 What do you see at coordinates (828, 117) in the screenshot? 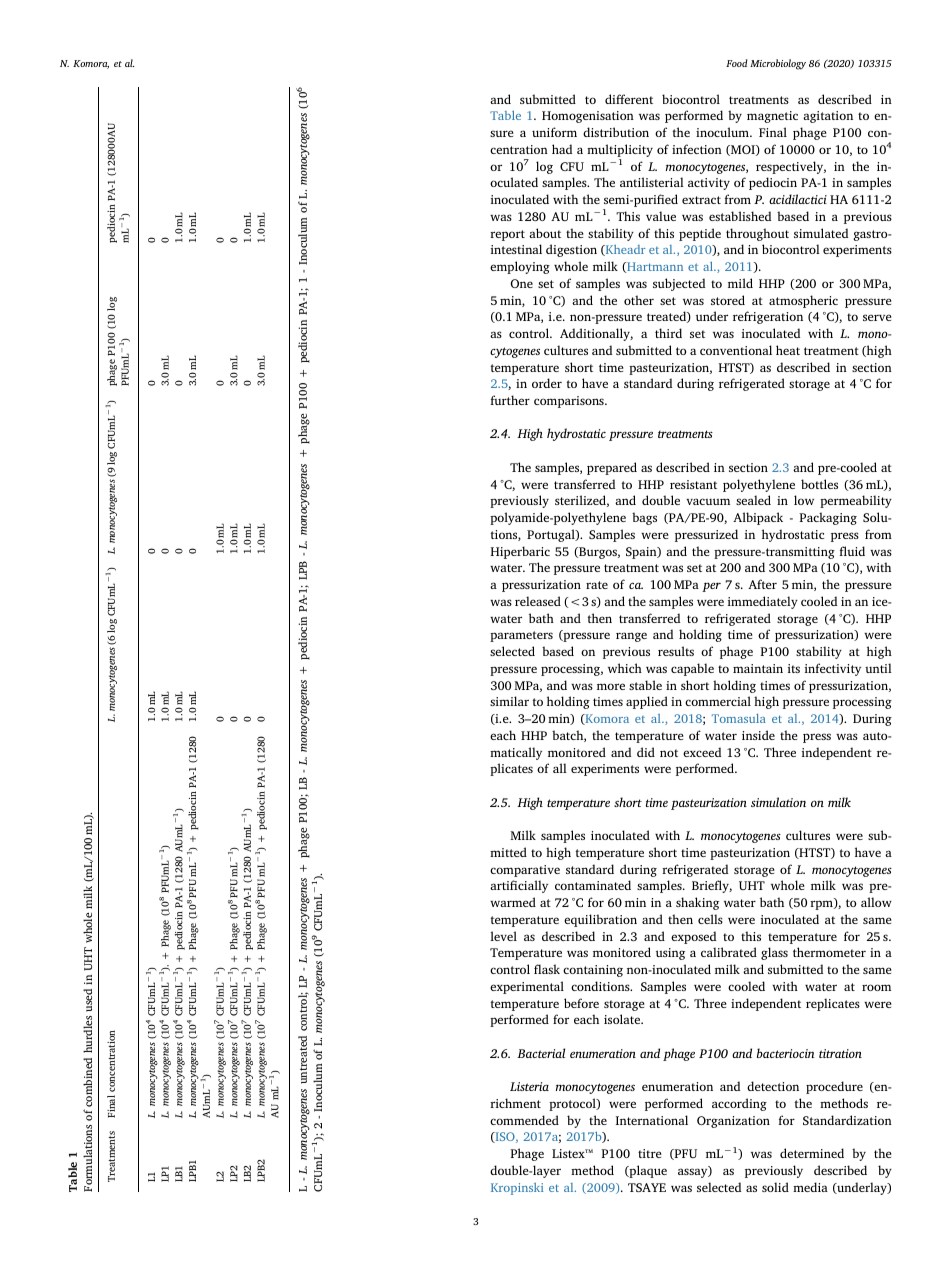
I see `agitation` at bounding box center [828, 117].
